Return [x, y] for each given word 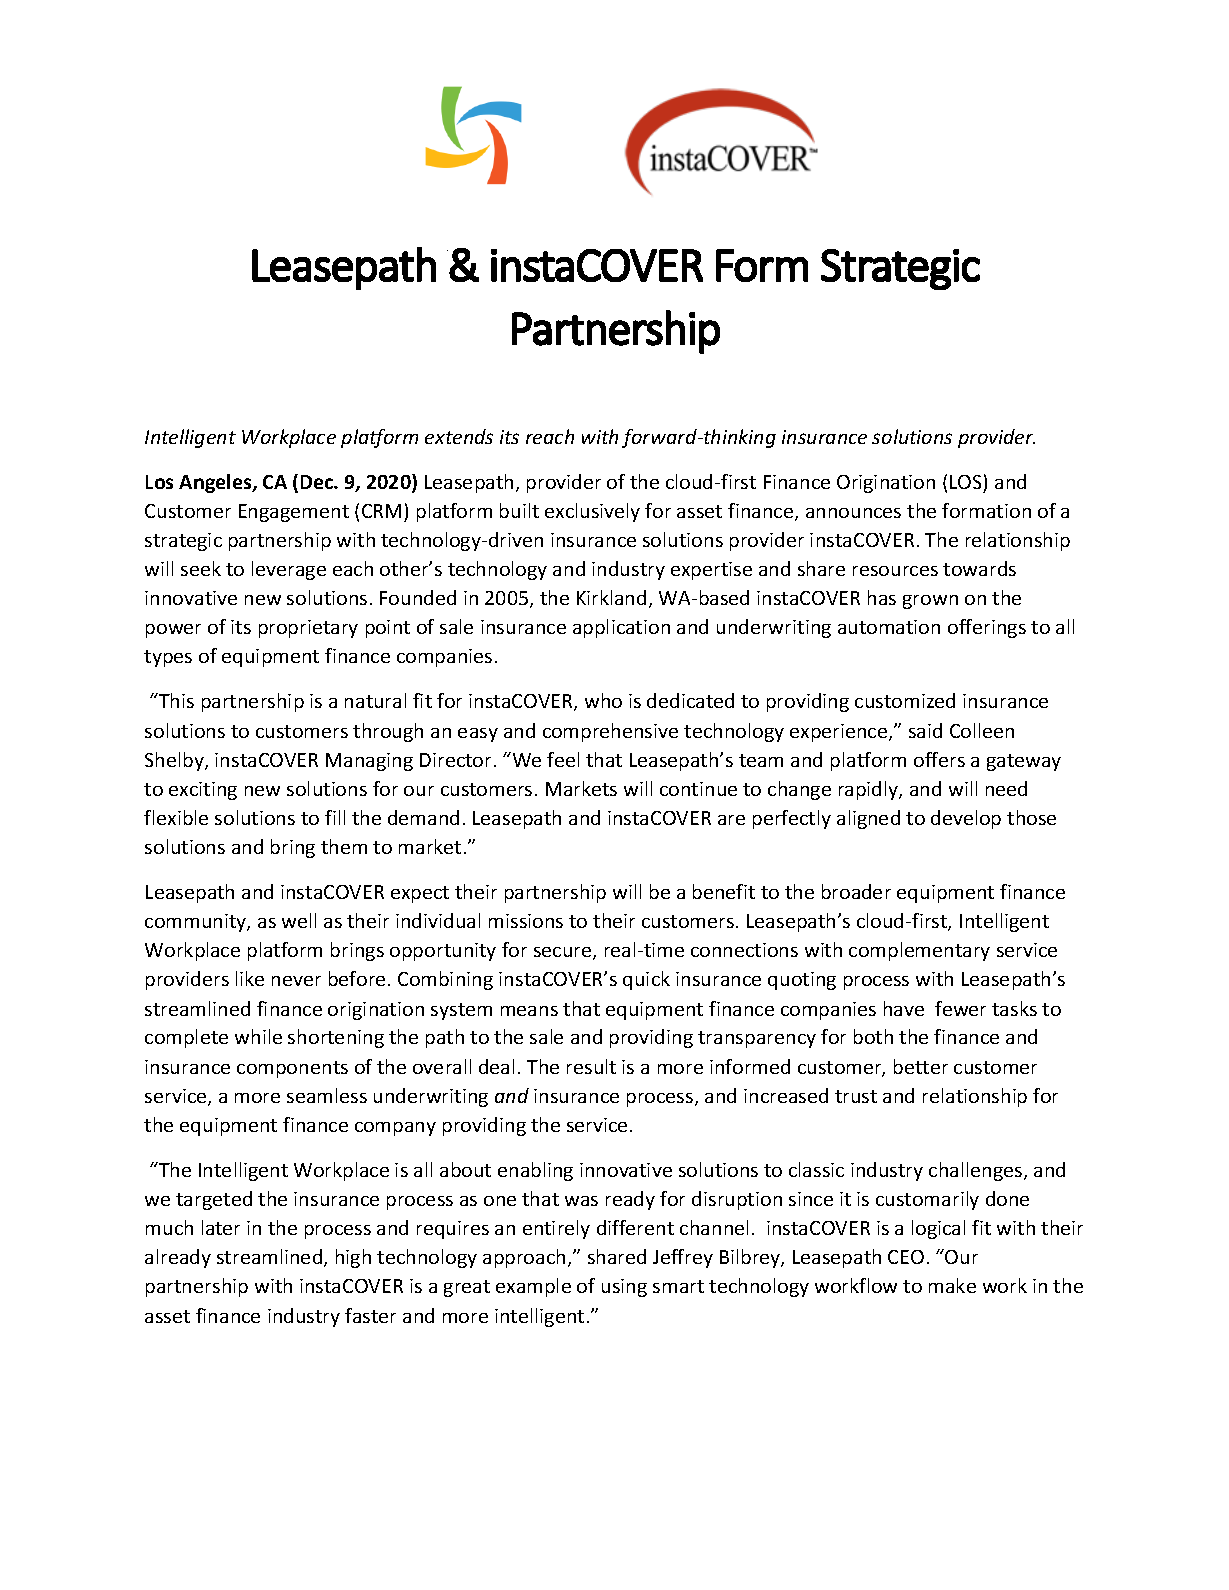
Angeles [216, 483]
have [904, 1008]
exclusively [592, 512]
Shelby [175, 761]
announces [853, 513]
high [353, 1258]
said [925, 730]
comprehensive [610, 732]
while [258, 1036]
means [529, 1011]
